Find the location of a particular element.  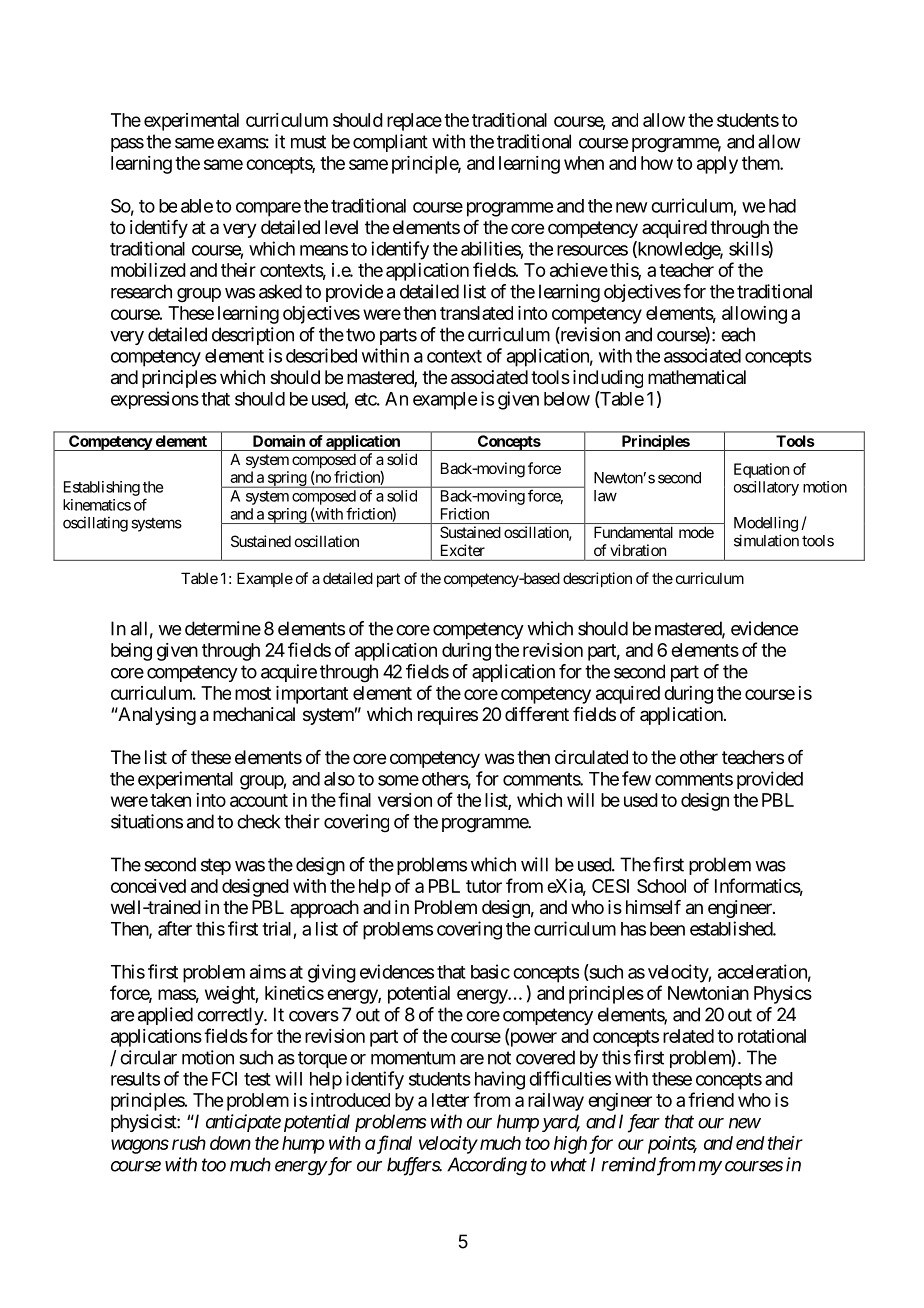

friend is located at coordinates (711, 1099).
